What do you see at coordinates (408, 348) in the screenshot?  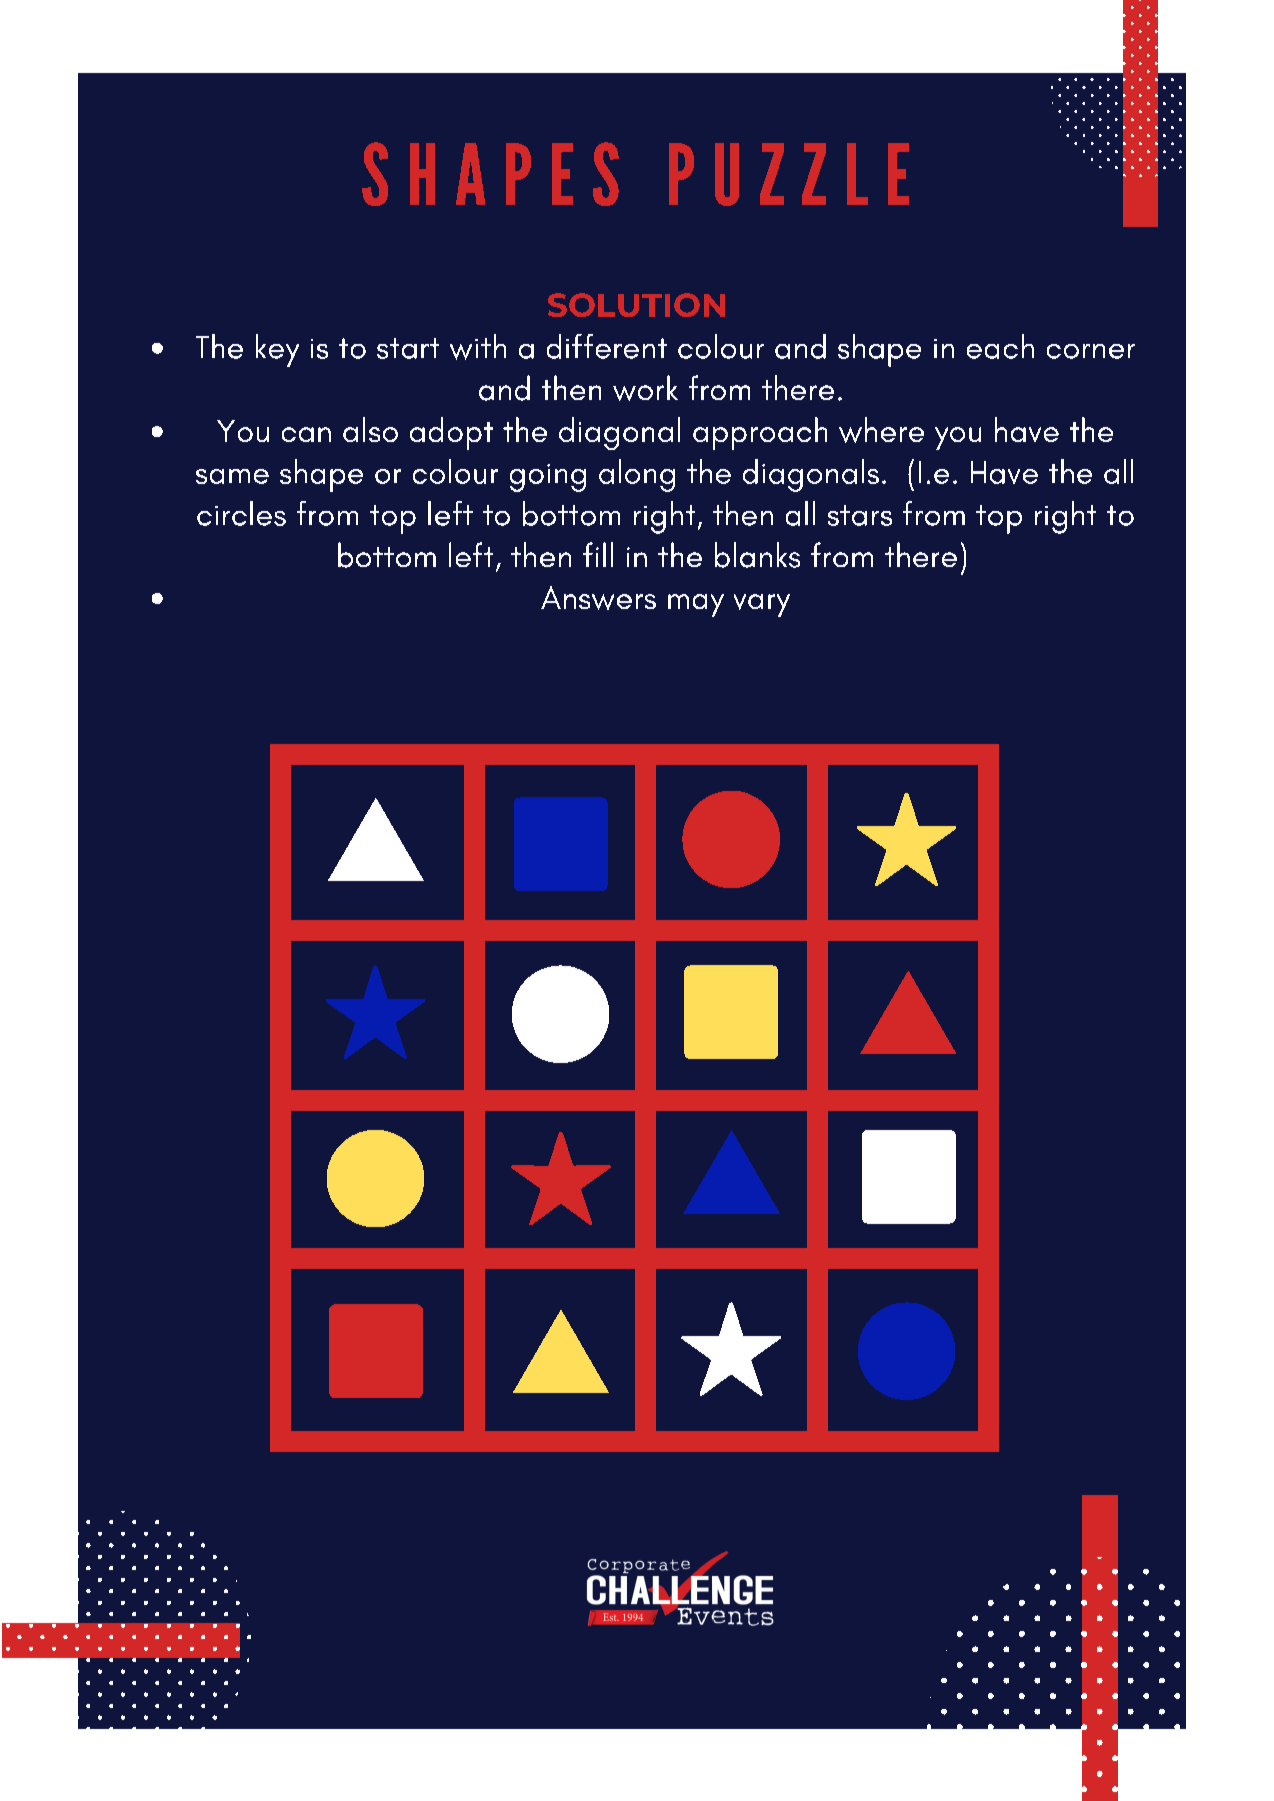 I see `start` at bounding box center [408, 348].
